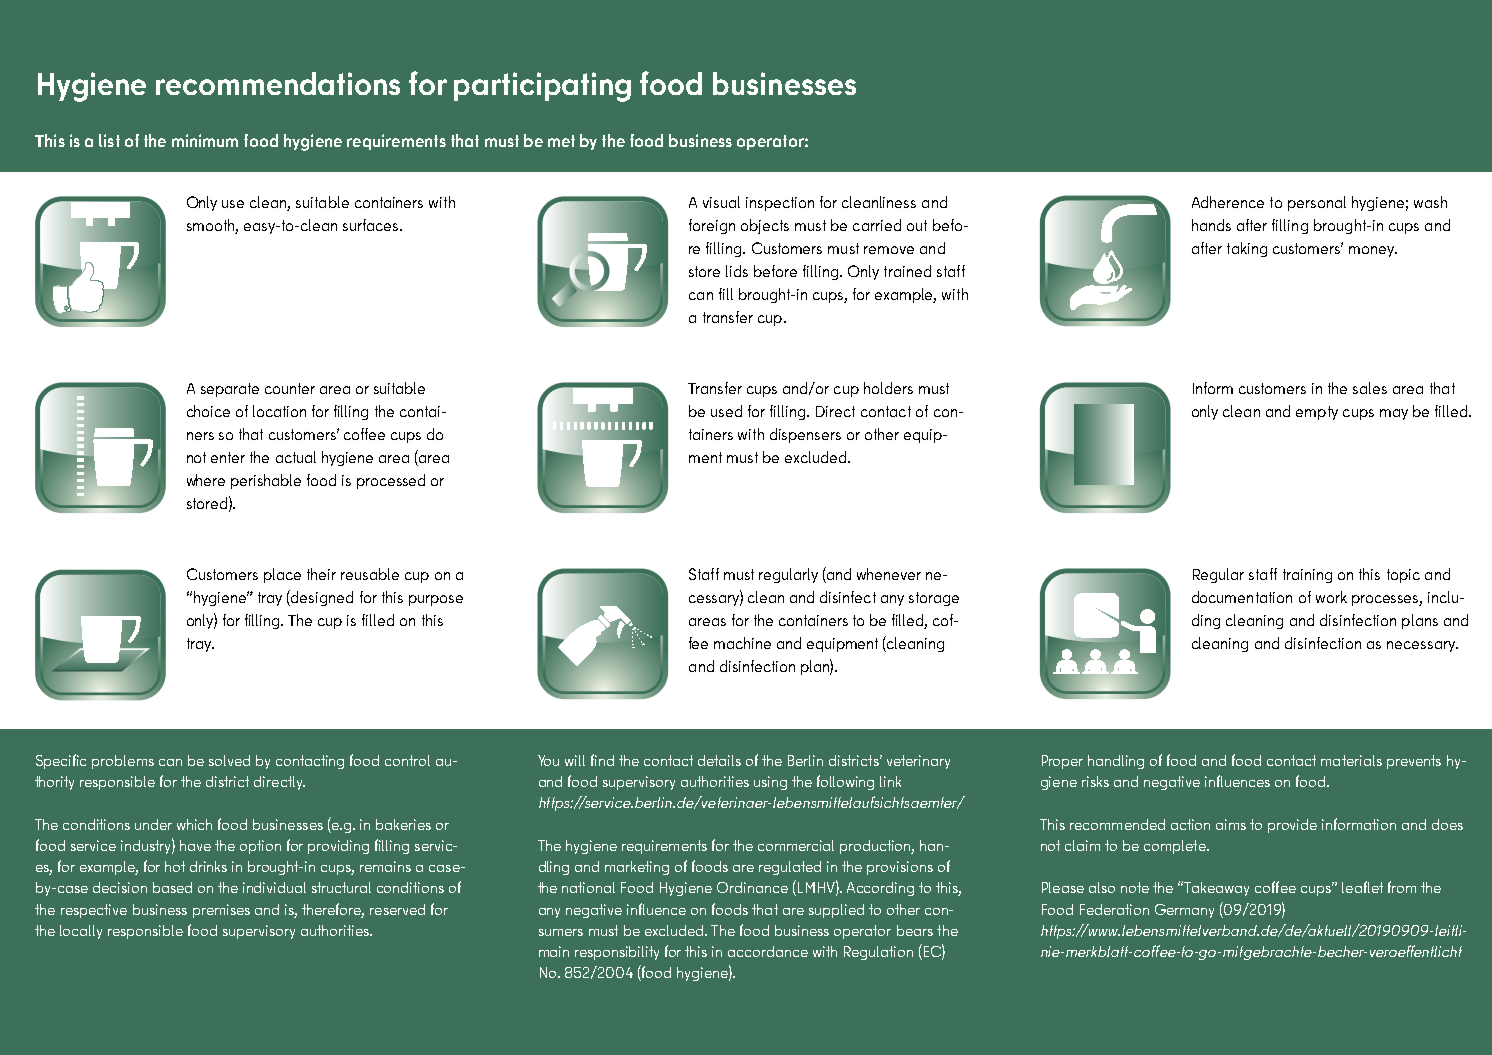 Image resolution: width=1492 pixels, height=1055 pixels. Describe the element at coordinates (561, 141) in the screenshot. I see `met` at that location.
